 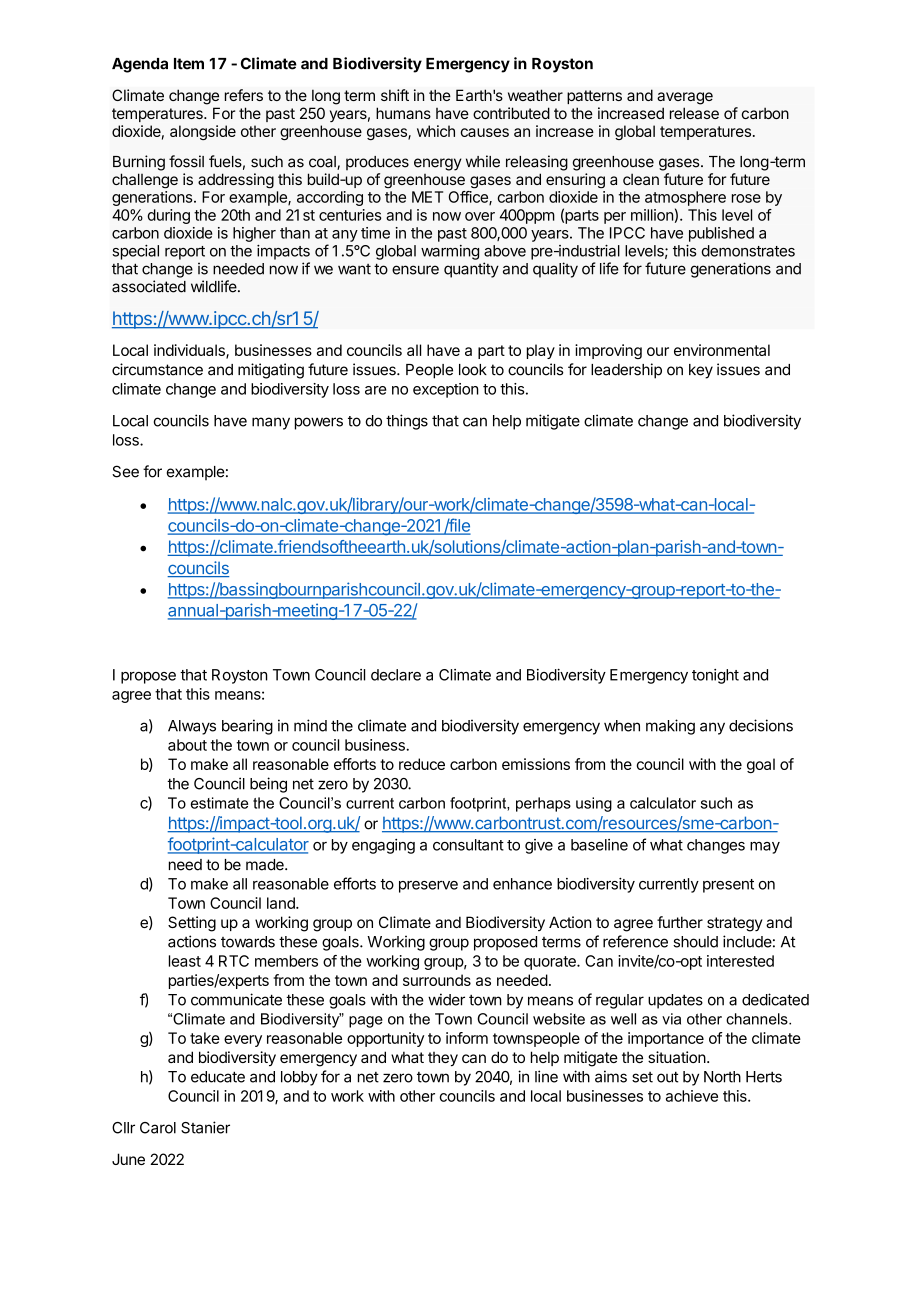 I want to click on preserve, so click(x=428, y=887).
